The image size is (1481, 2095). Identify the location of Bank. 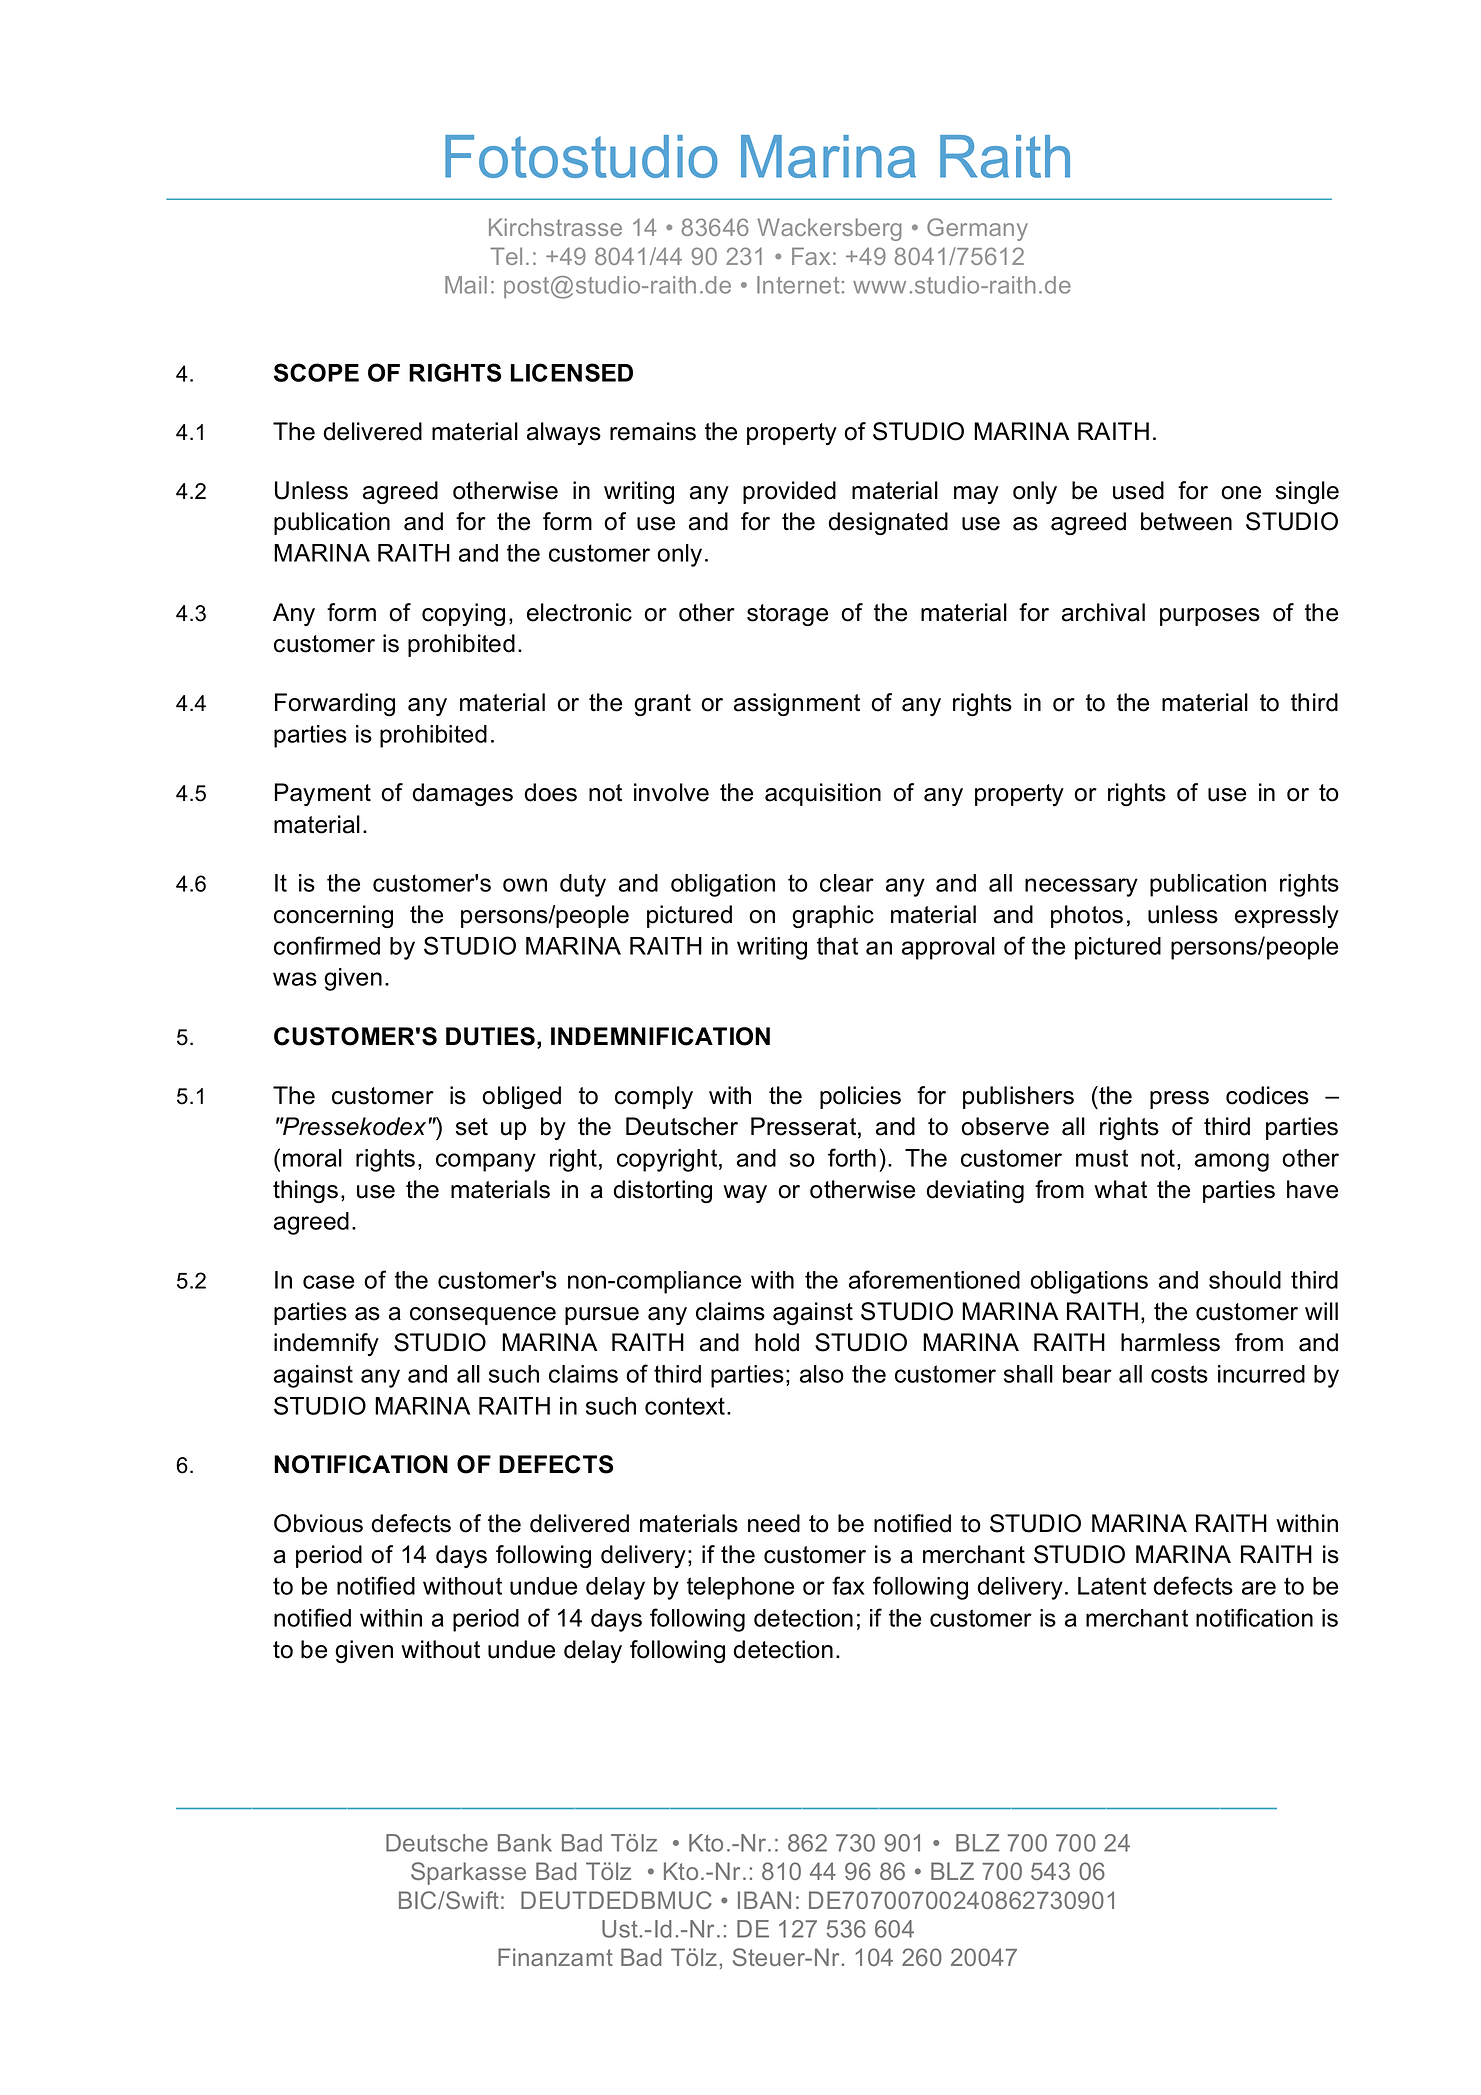
(525, 1843).
